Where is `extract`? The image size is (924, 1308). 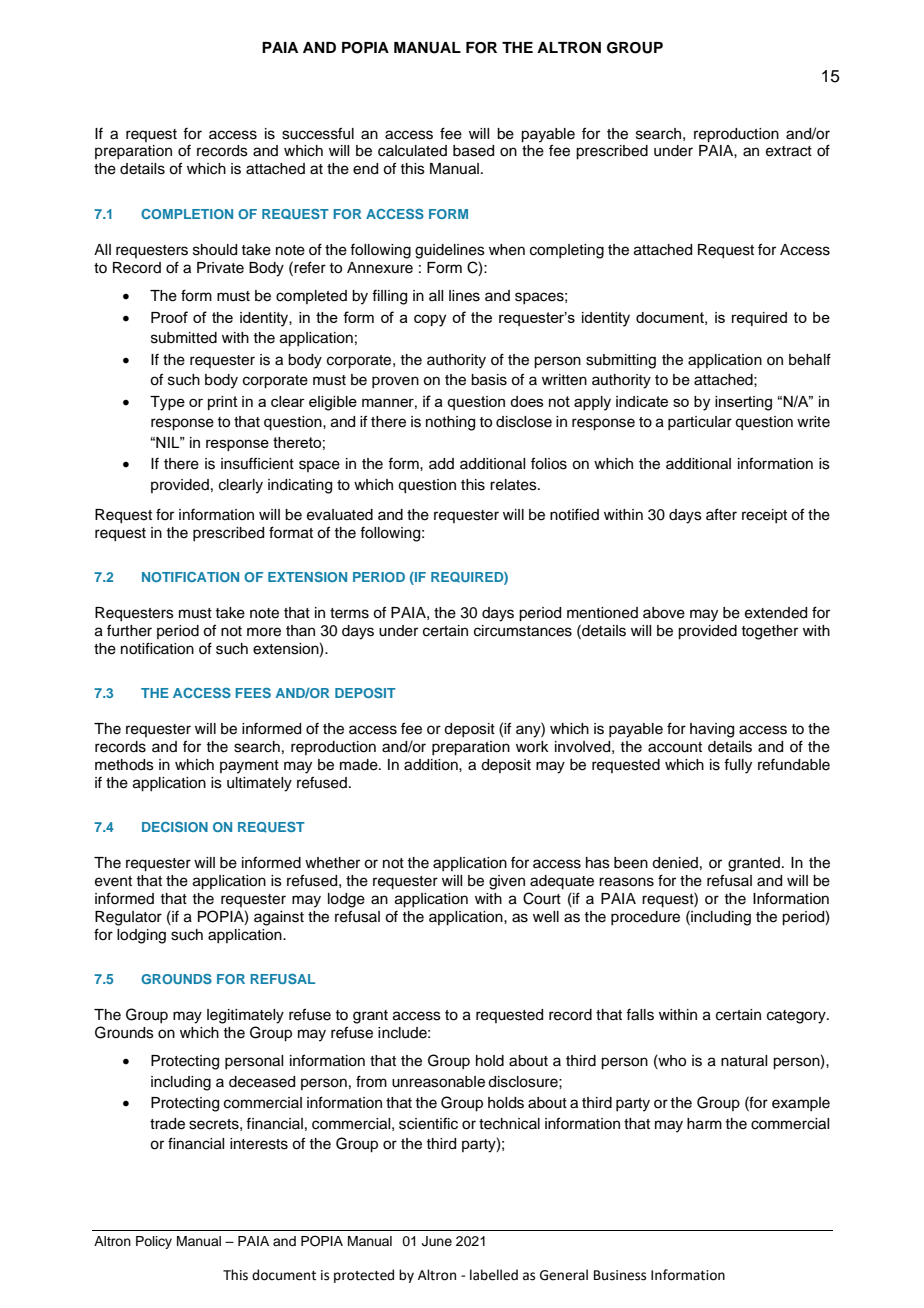
extract is located at coordinates (789, 151).
